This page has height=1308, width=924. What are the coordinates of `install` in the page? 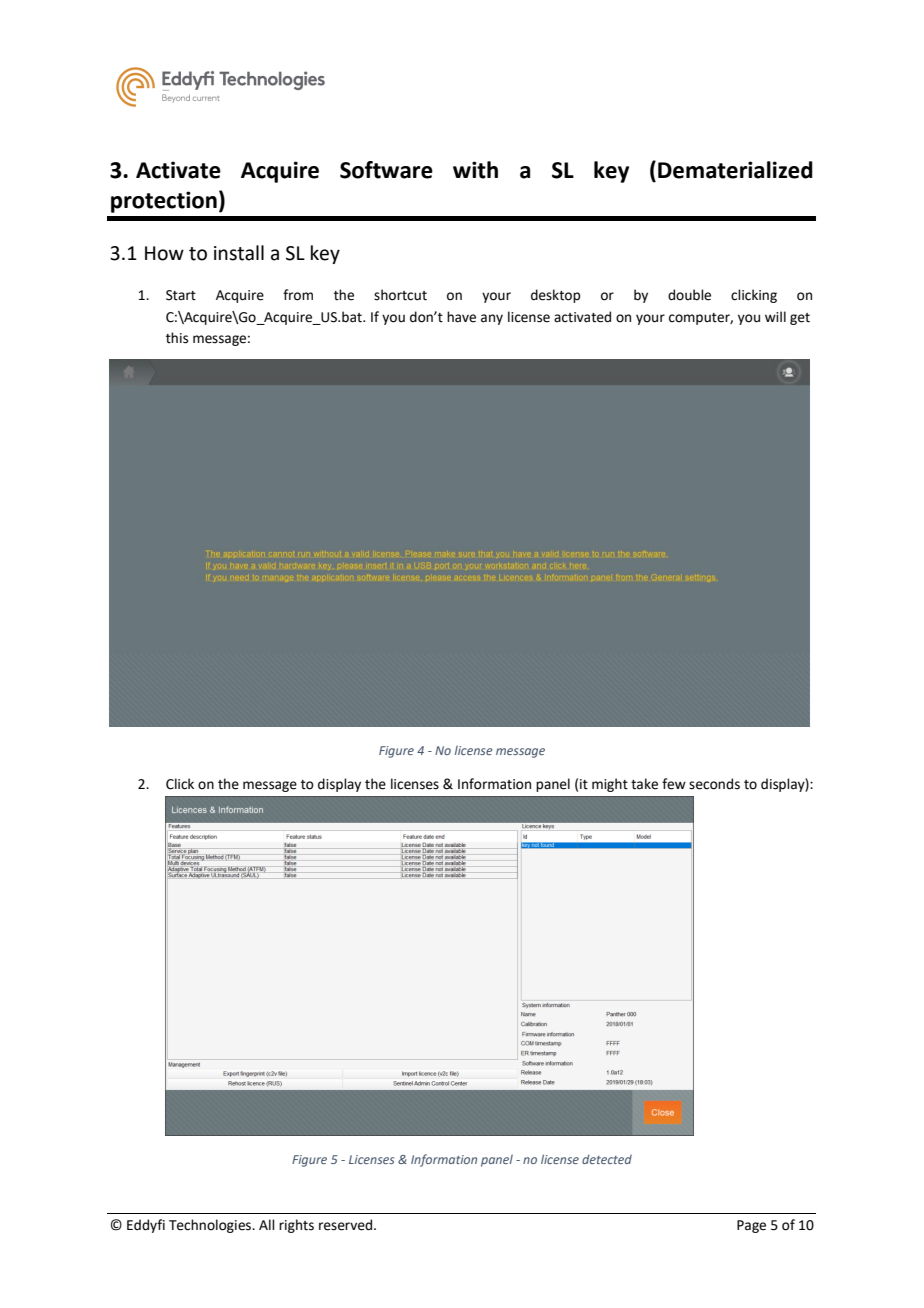 It's located at (239, 253).
